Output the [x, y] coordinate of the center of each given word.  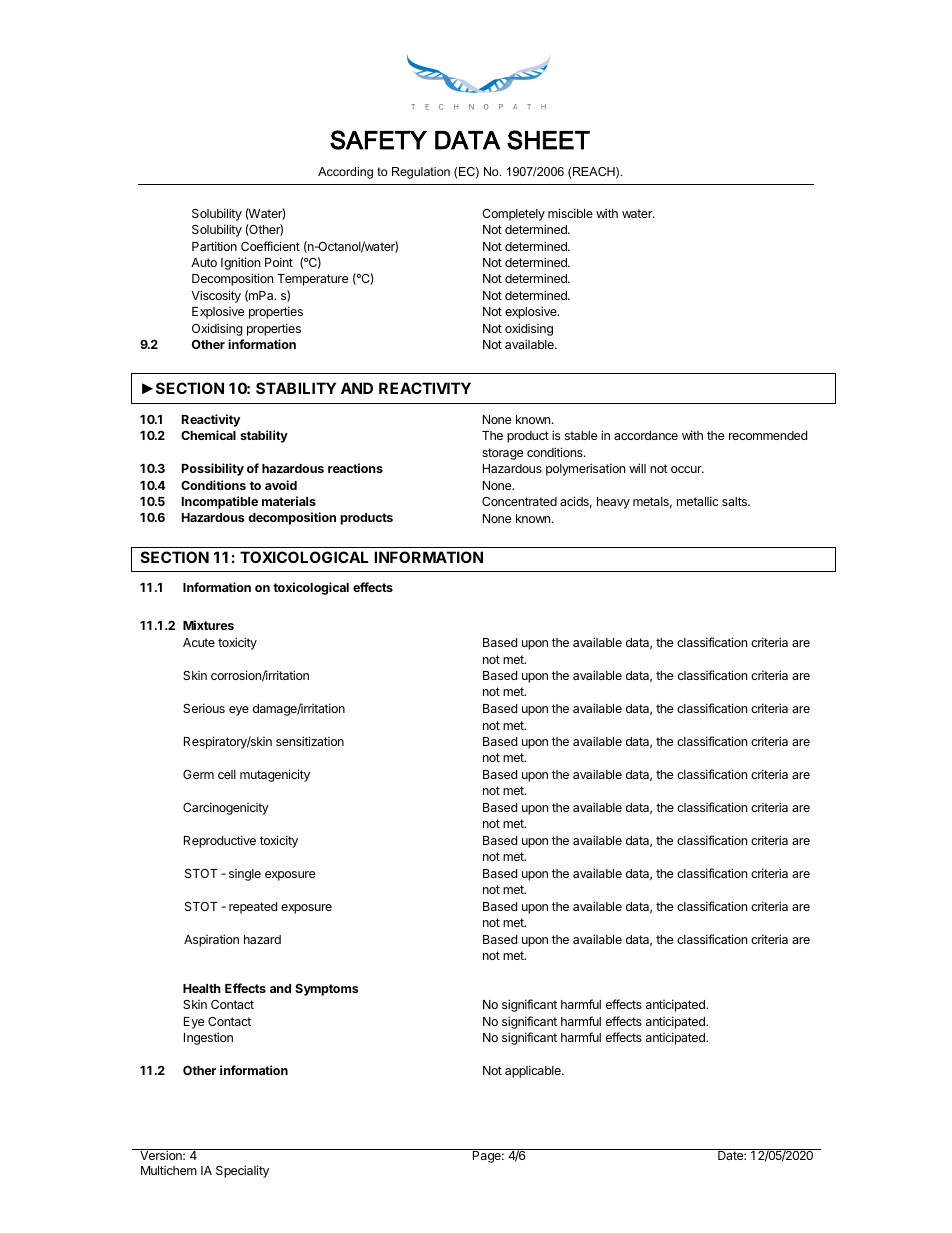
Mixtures [208, 625]
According [345, 173]
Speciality [242, 1171]
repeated [253, 908]
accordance [646, 435]
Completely [513, 215]
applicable [534, 1071]
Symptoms [326, 990]
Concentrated [519, 501]
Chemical [208, 435]
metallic [698, 501]
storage [502, 454]
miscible [570, 213]
